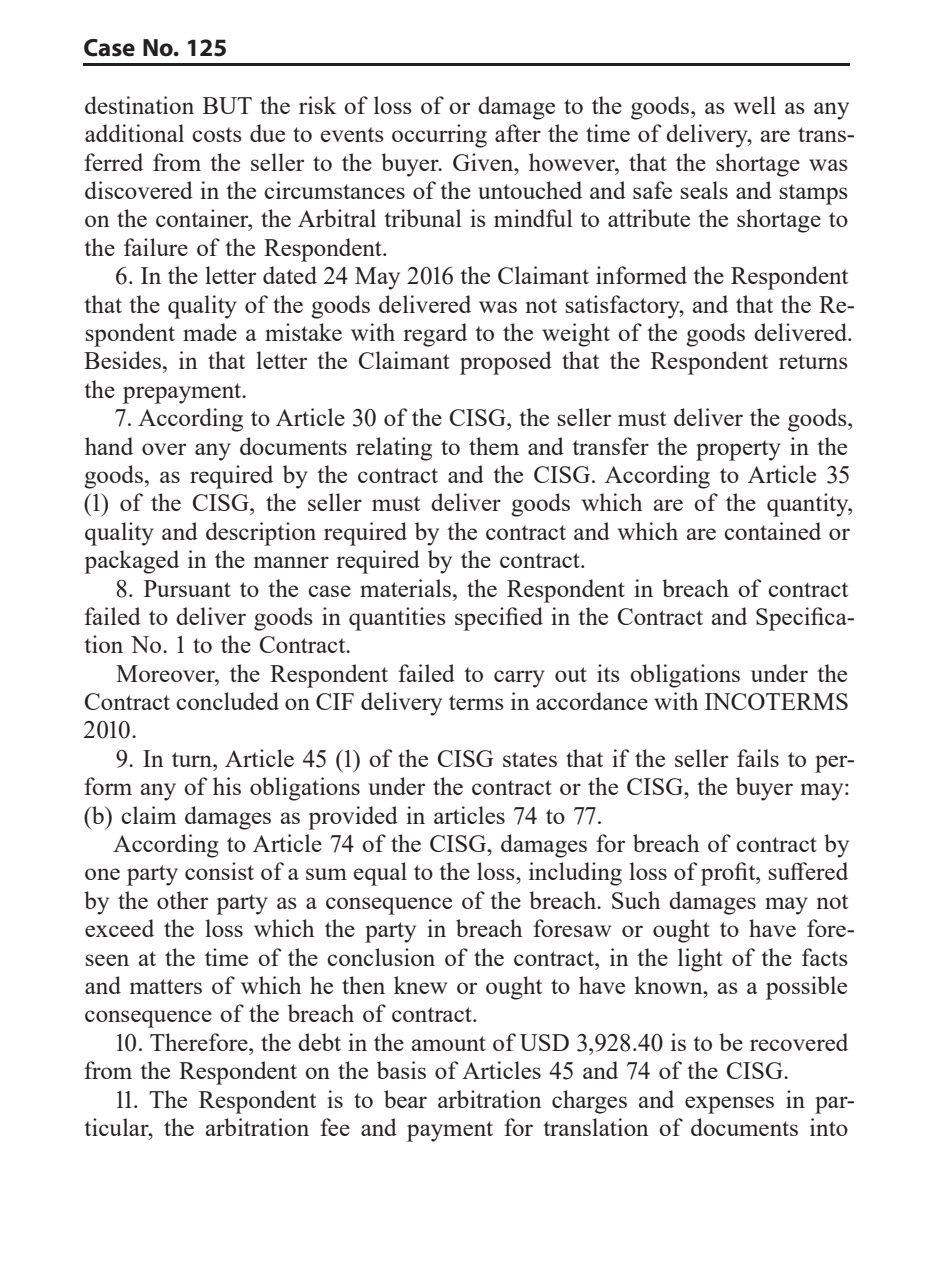 The width and height of the screenshot is (933, 1288). I want to click on costs, so click(217, 134).
